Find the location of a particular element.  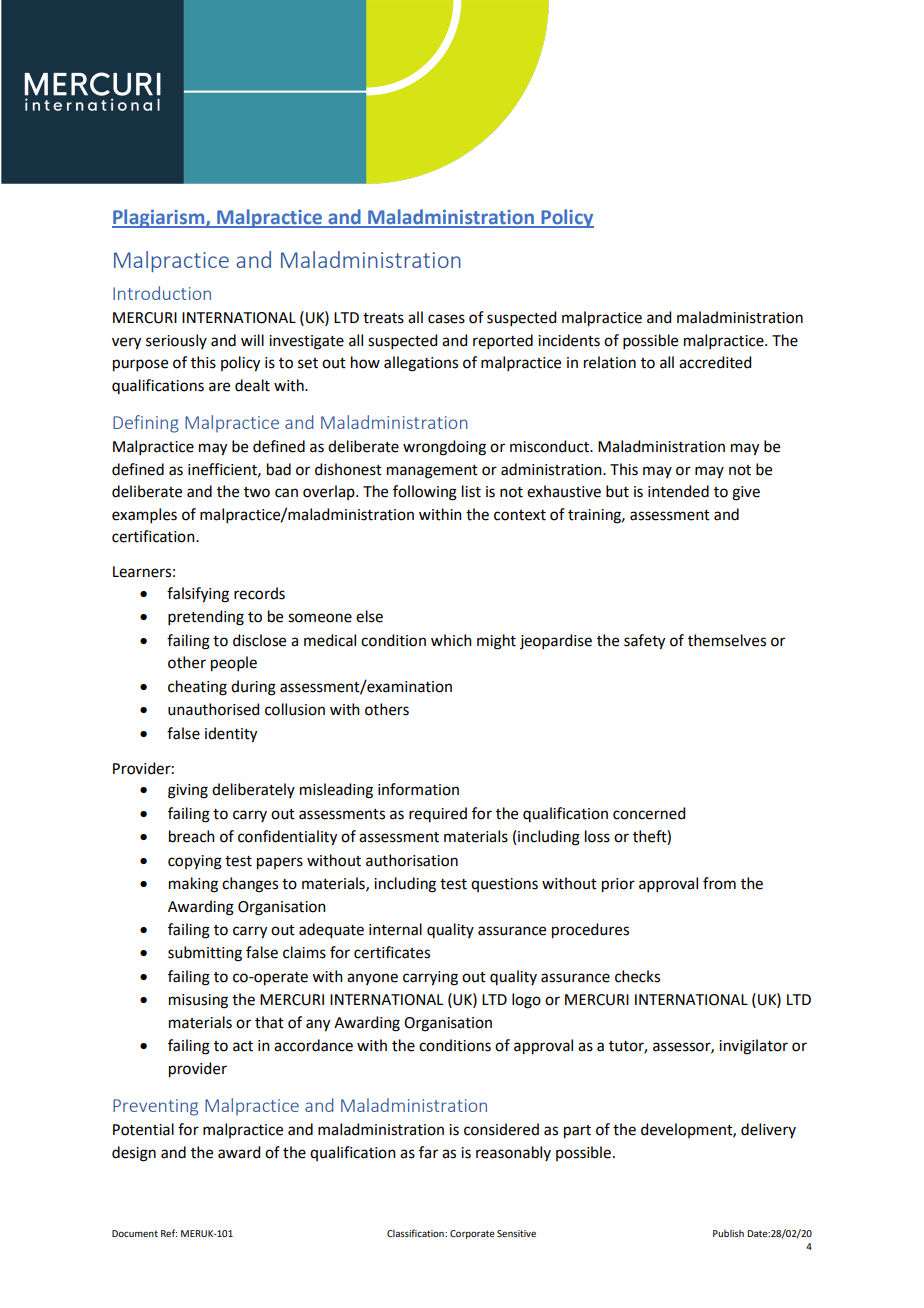

two is located at coordinates (257, 492).
